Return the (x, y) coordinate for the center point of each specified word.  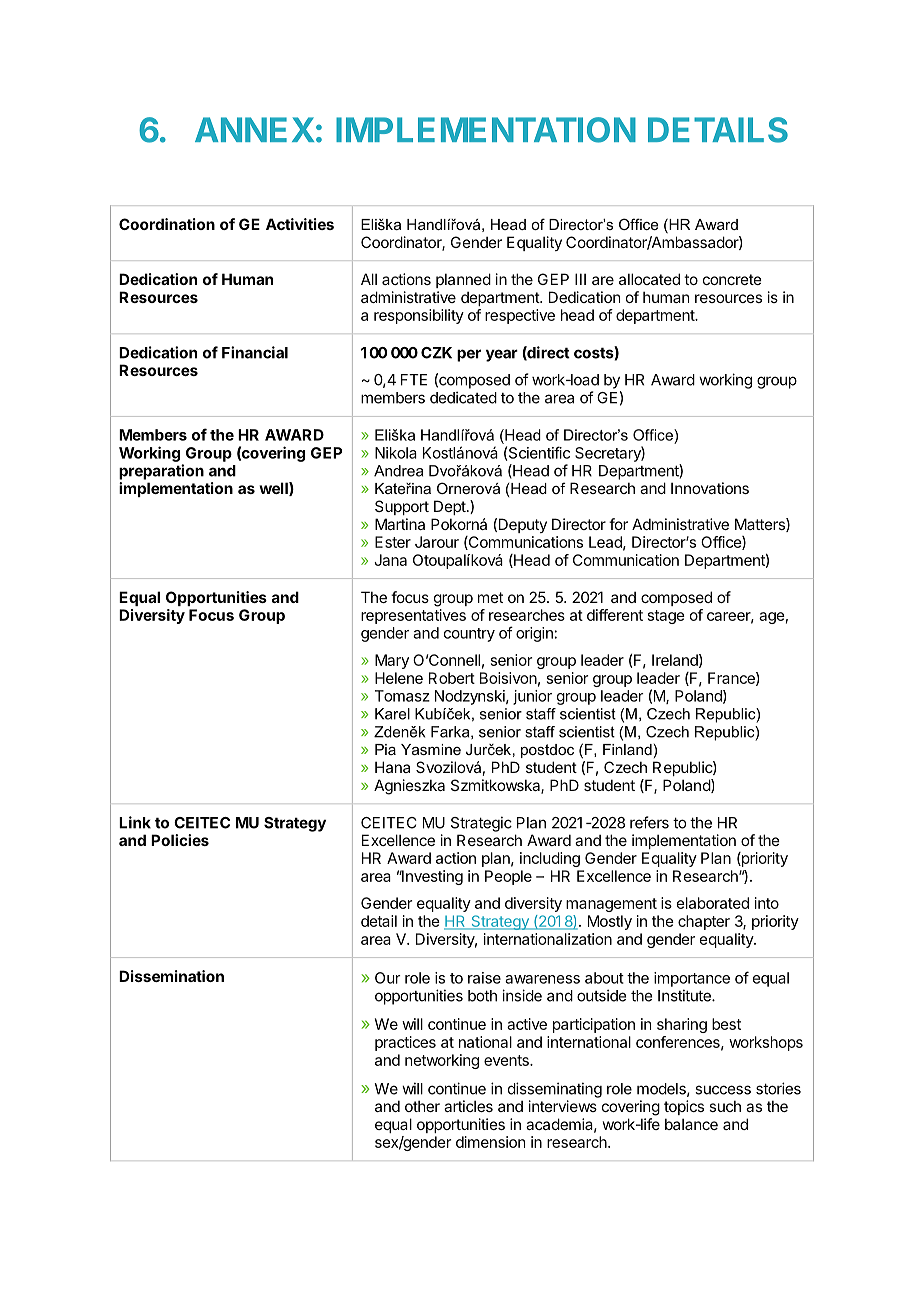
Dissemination (171, 976)
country (469, 635)
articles (468, 1106)
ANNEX (254, 129)
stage (666, 617)
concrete (732, 279)
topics (684, 1107)
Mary (392, 661)
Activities (300, 224)
